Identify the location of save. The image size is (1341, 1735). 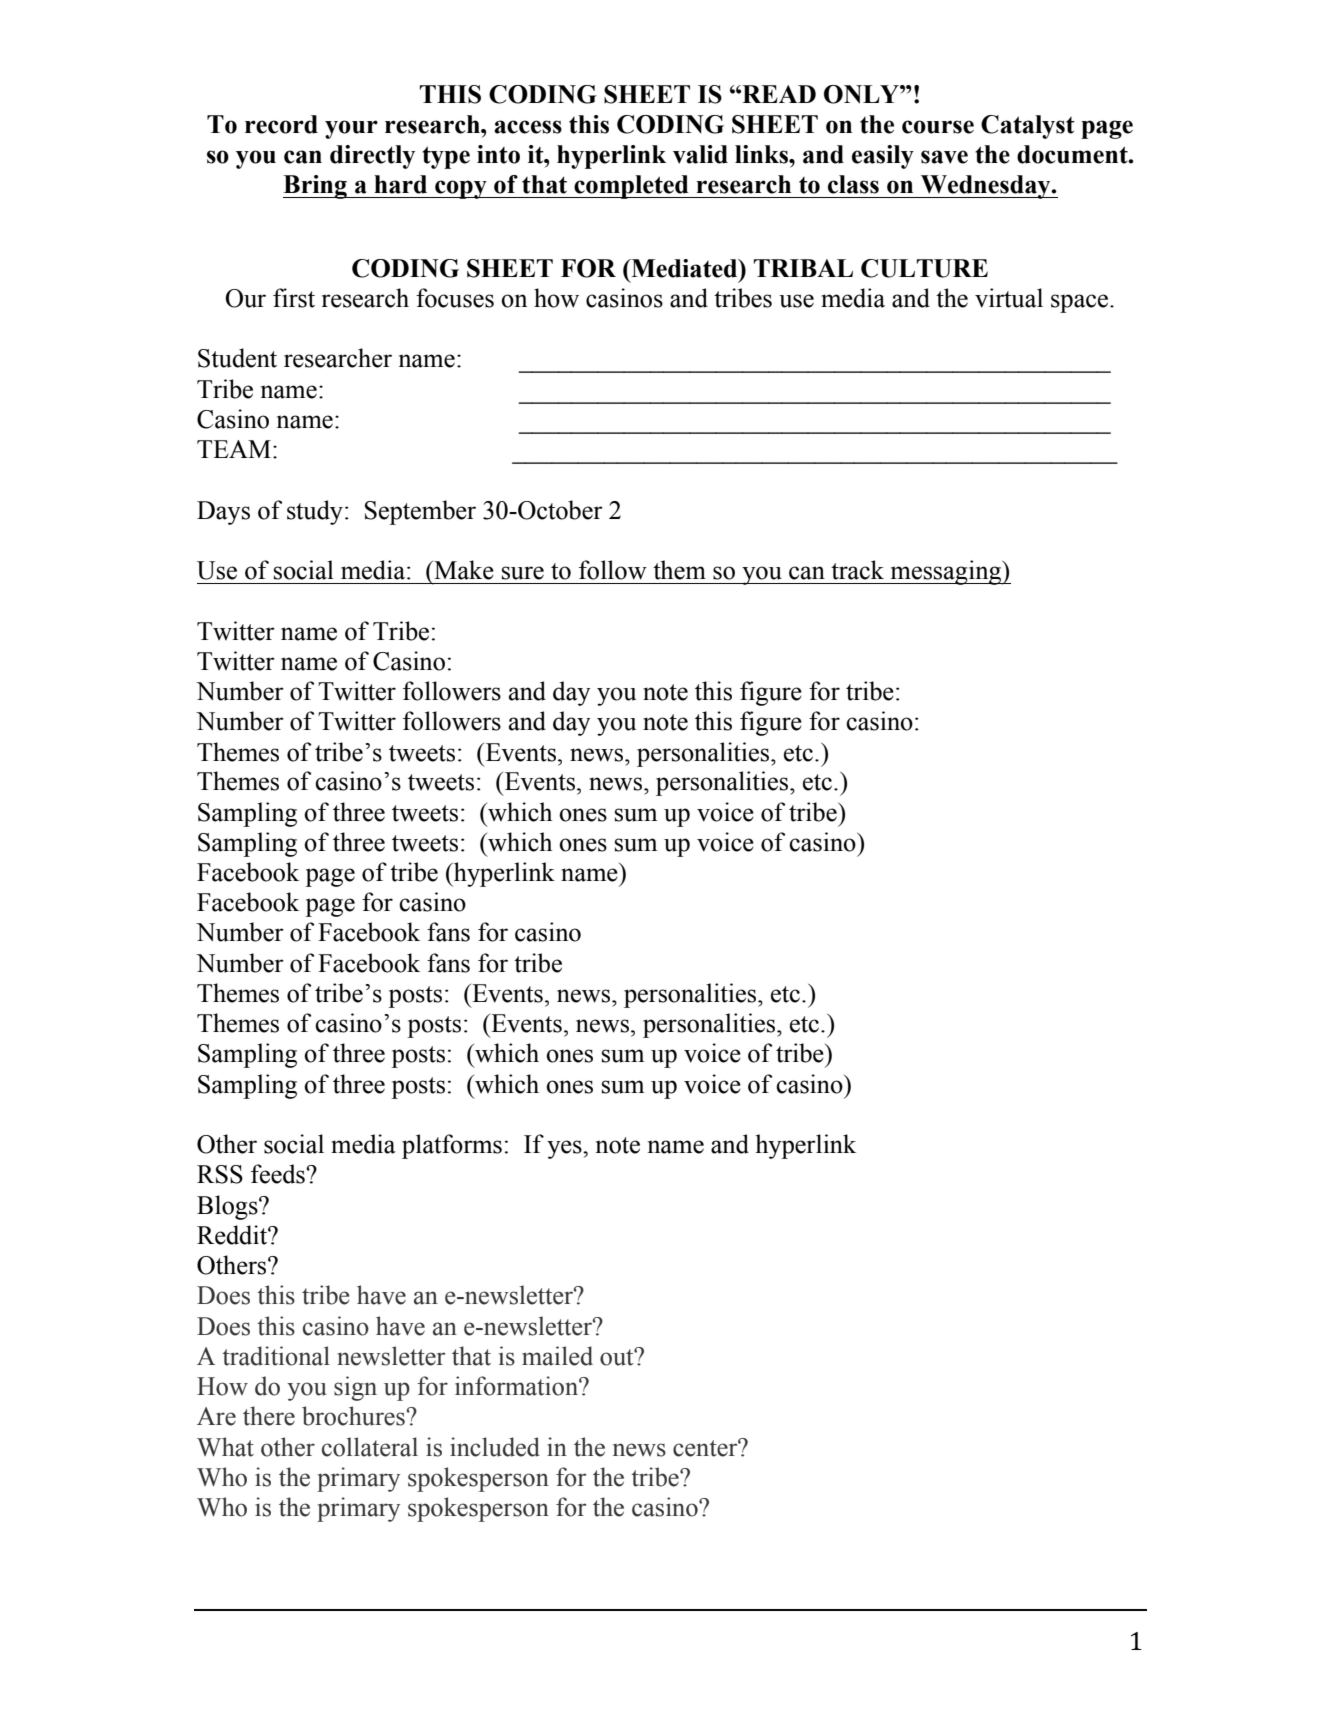
(944, 157).
